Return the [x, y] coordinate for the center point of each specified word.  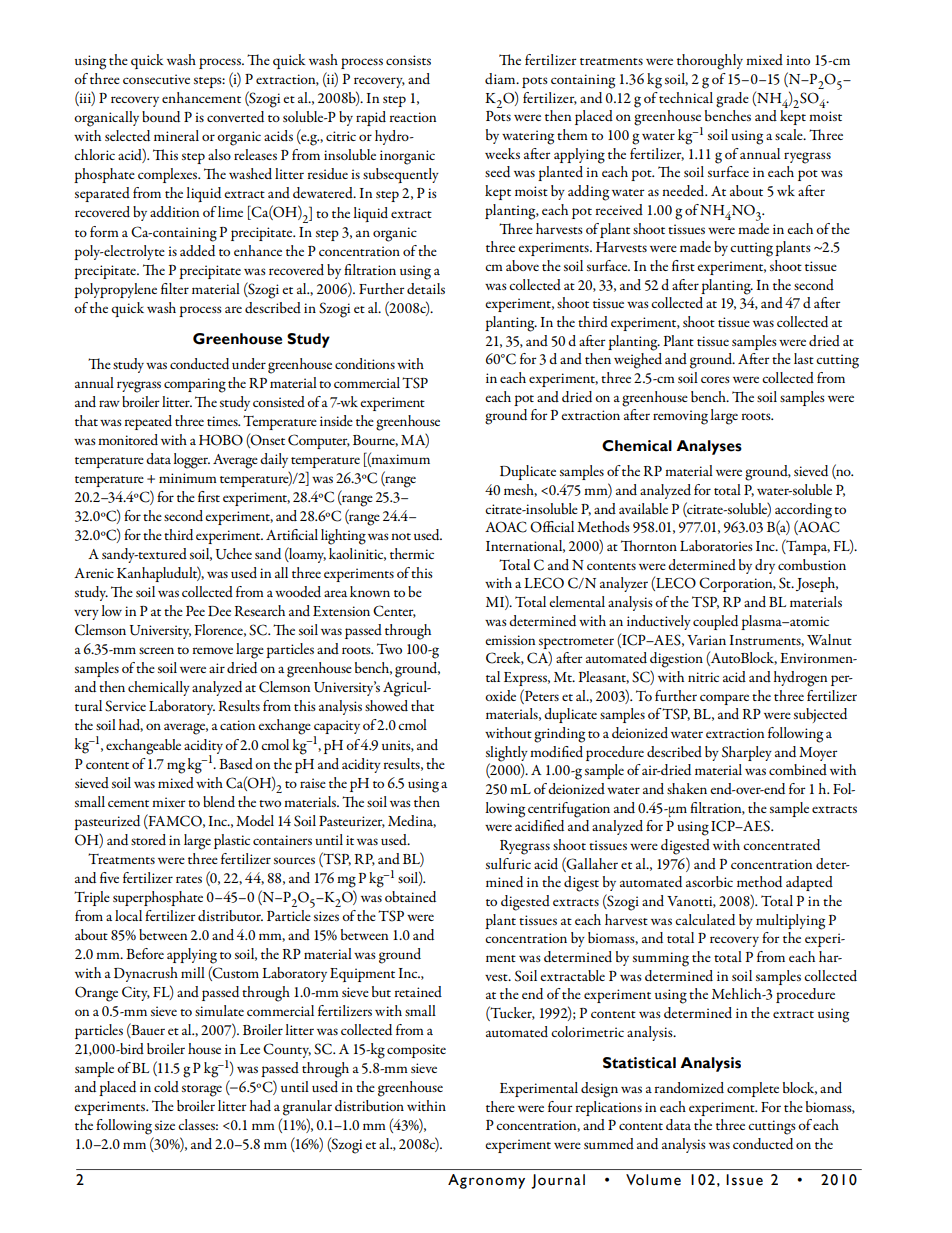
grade [732, 100]
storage [202, 1091]
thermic [412, 553]
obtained [410, 896]
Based [236, 763]
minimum [188, 478]
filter [175, 288]
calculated [705, 919]
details [426, 288]
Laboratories [716, 545]
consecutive [156, 79]
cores [715, 379]
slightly [507, 754]
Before [145, 953]
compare [724, 699]
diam [501, 78]
